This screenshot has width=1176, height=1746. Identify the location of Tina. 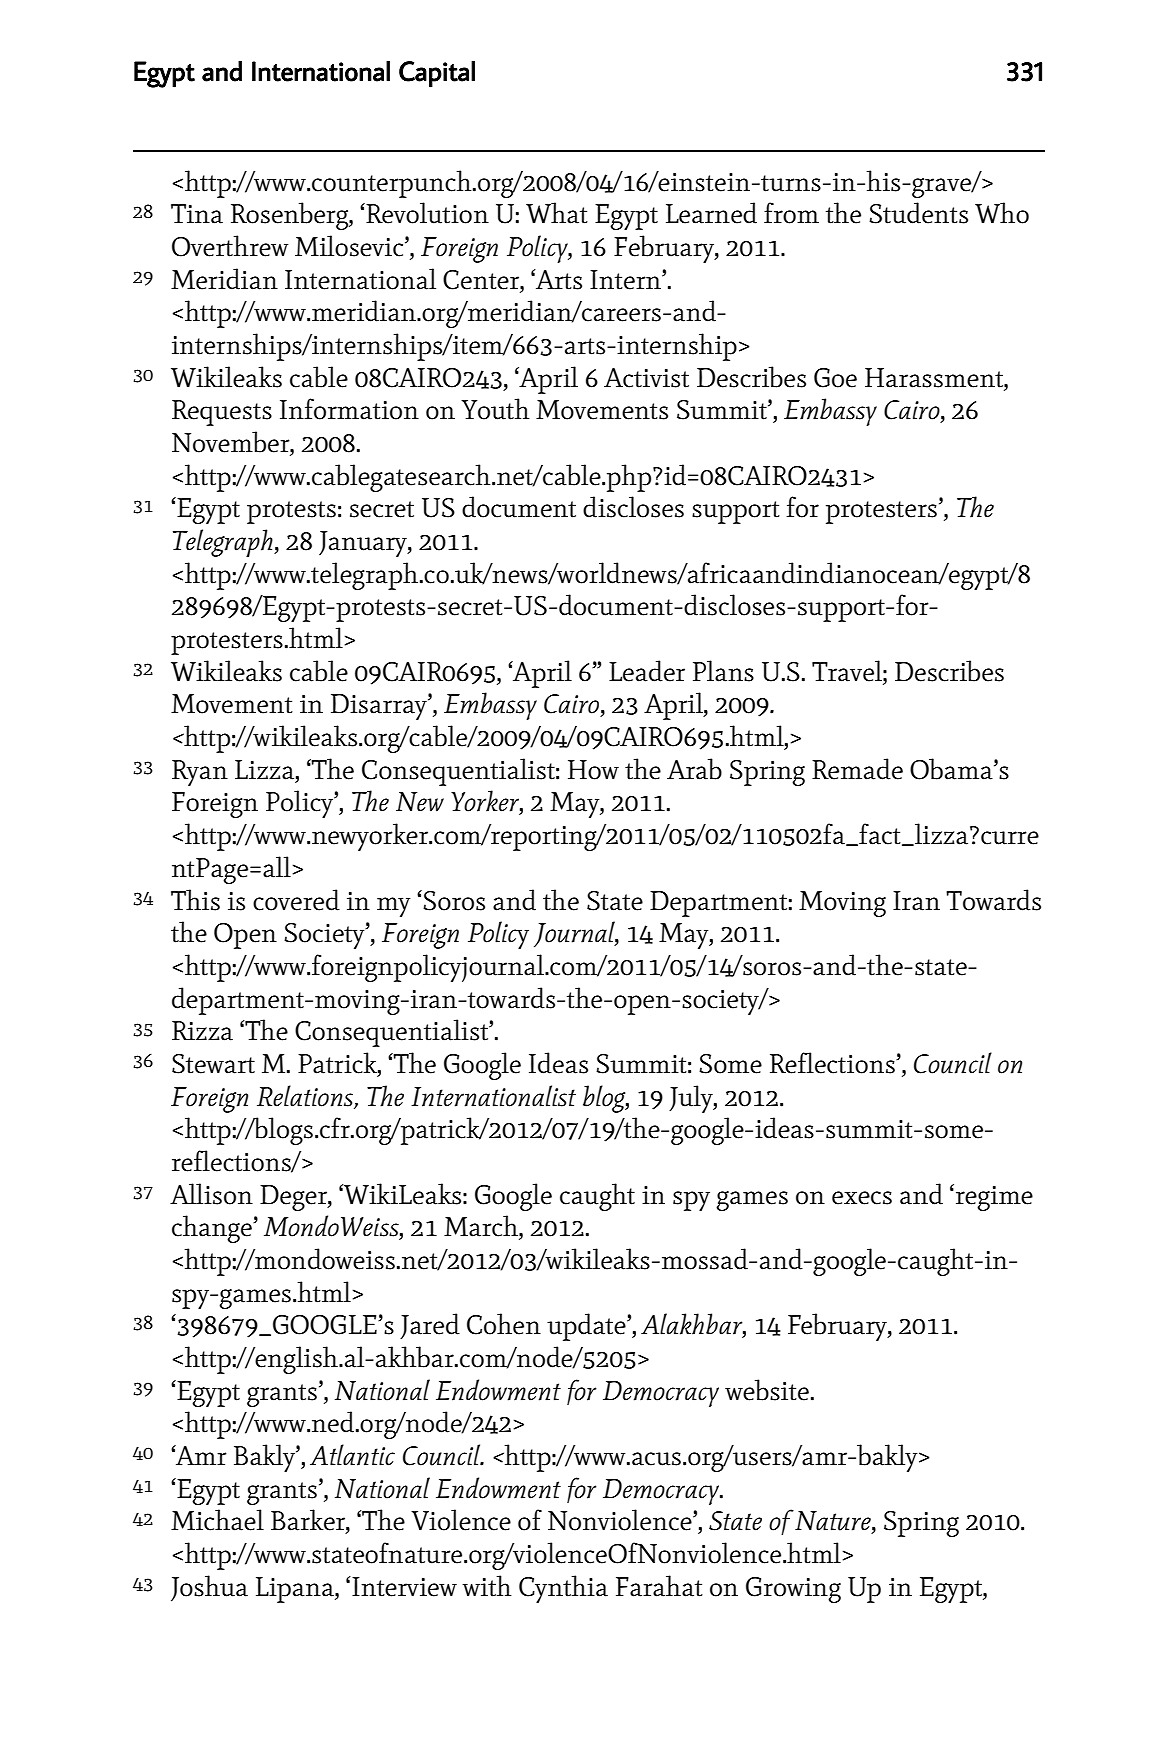
(197, 214).
